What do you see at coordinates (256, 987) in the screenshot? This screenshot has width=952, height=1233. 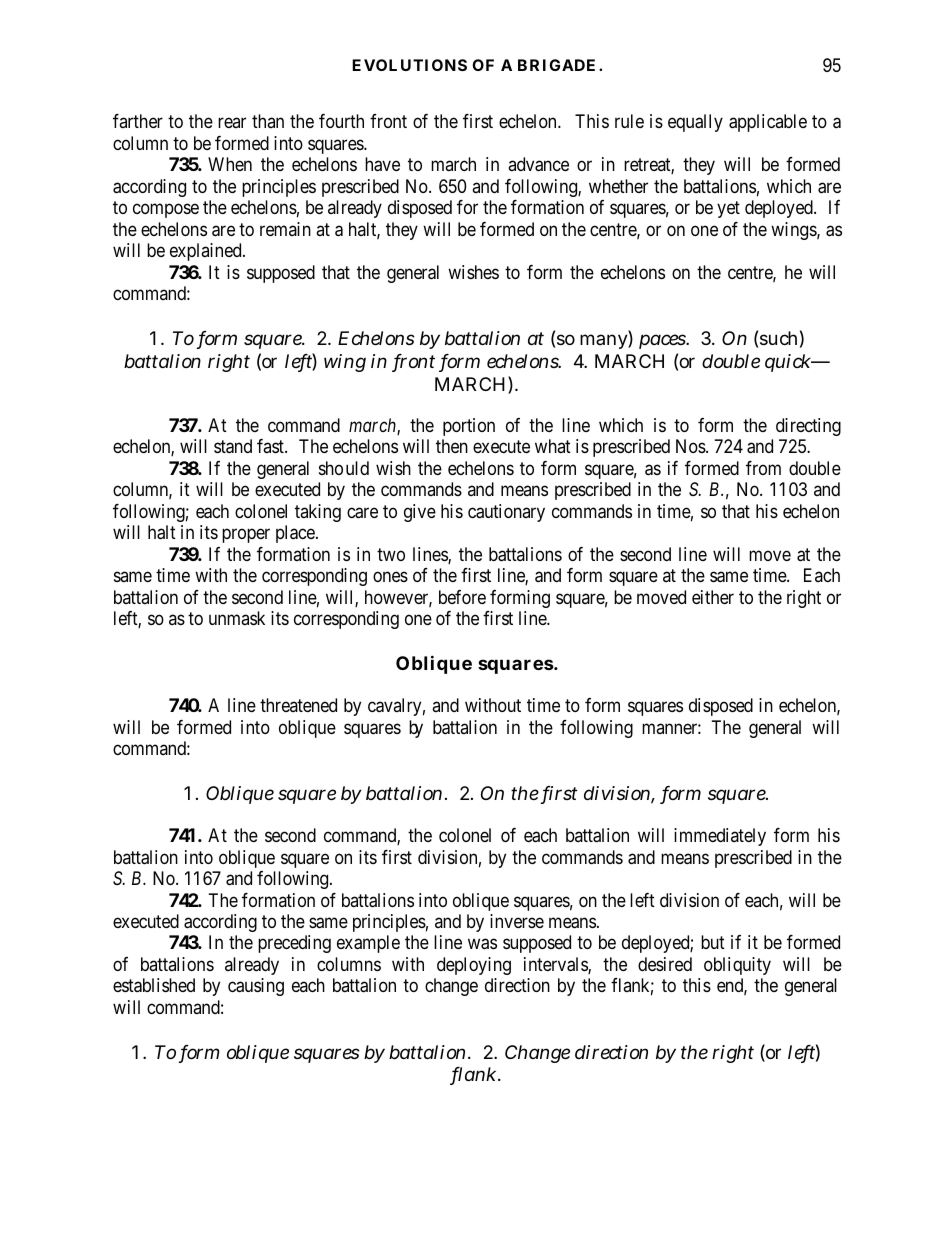 I see `causing` at bounding box center [256, 987].
